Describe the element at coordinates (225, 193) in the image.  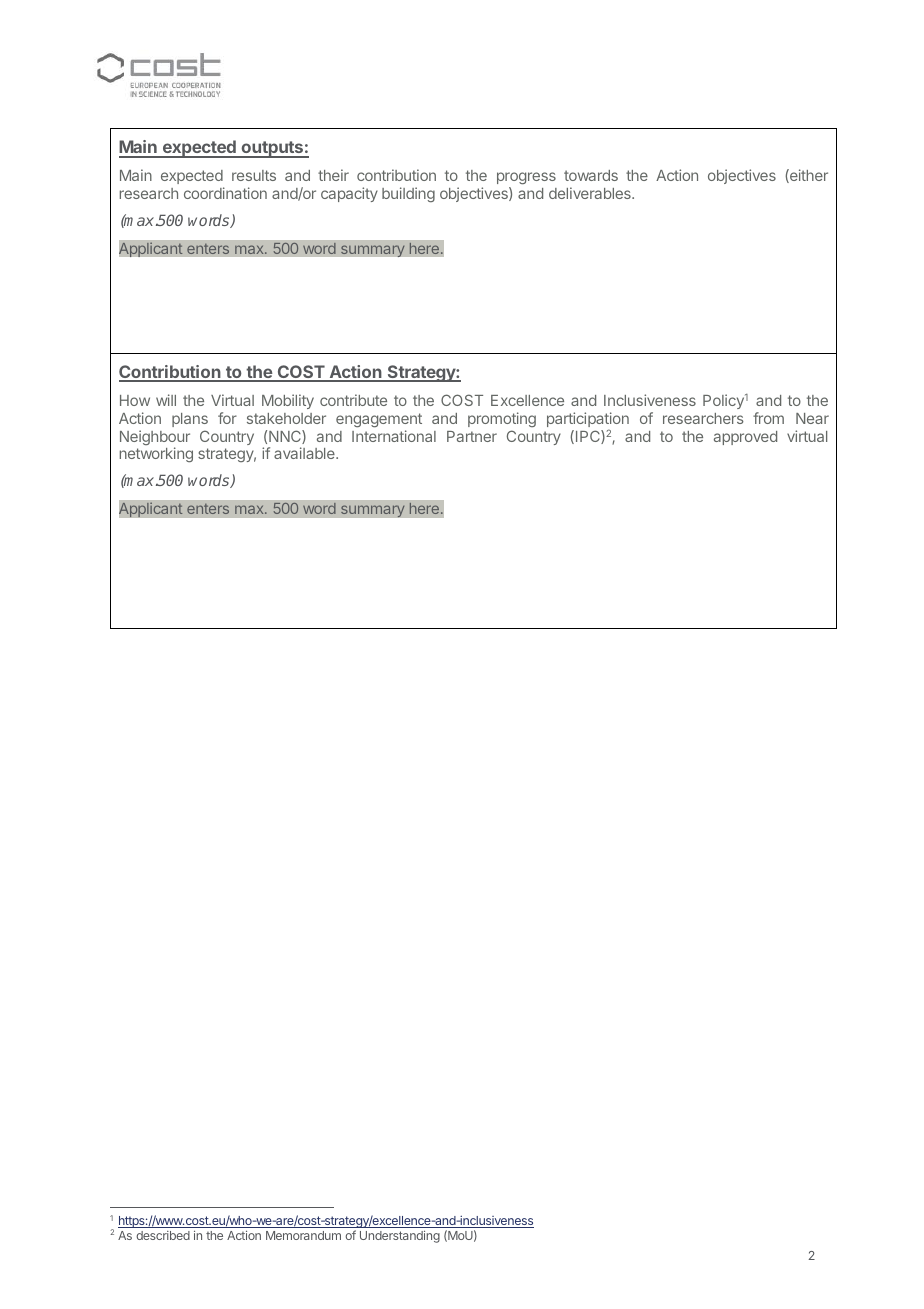
I see `coordination` at that location.
